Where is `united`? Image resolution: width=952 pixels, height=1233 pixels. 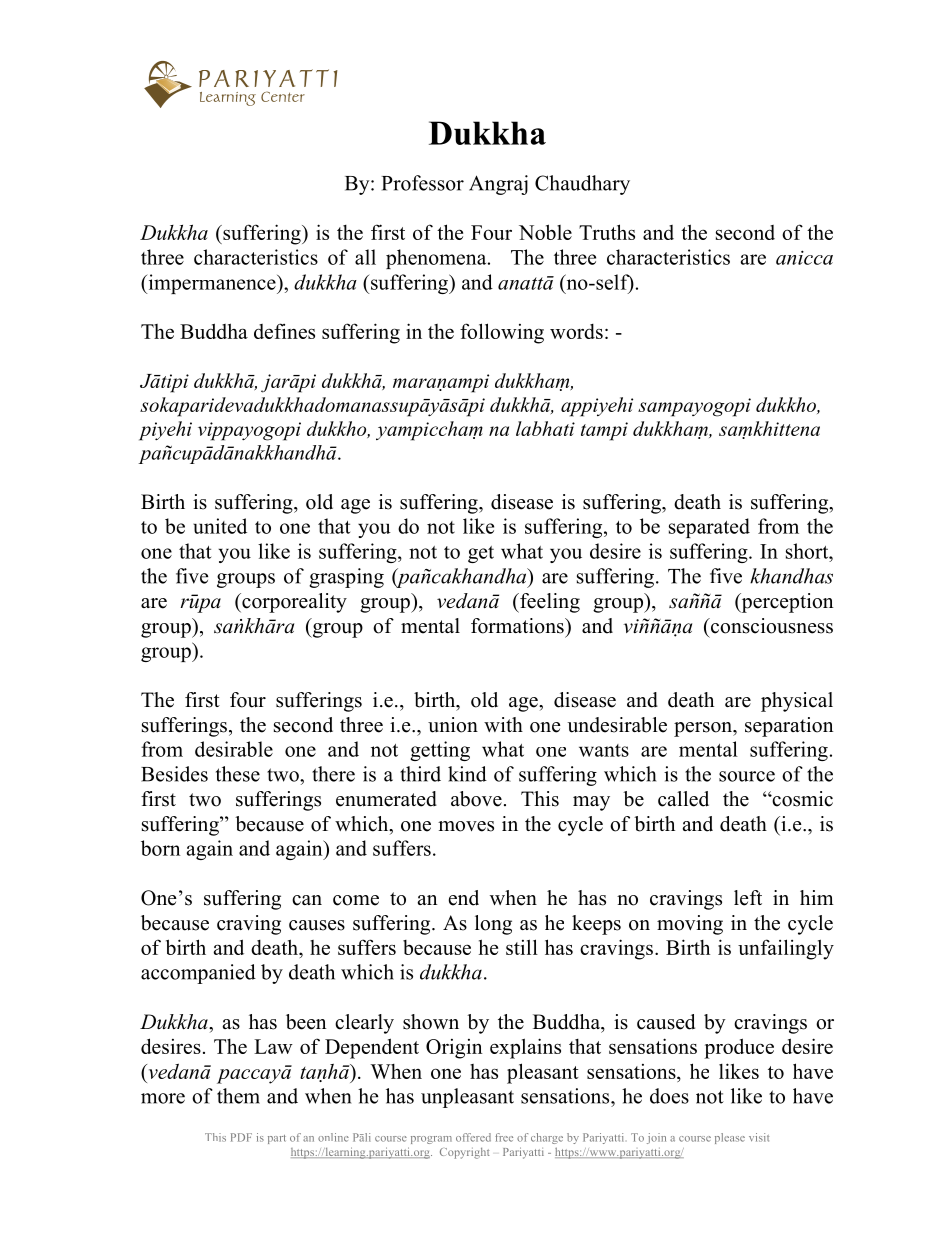 united is located at coordinates (220, 526).
